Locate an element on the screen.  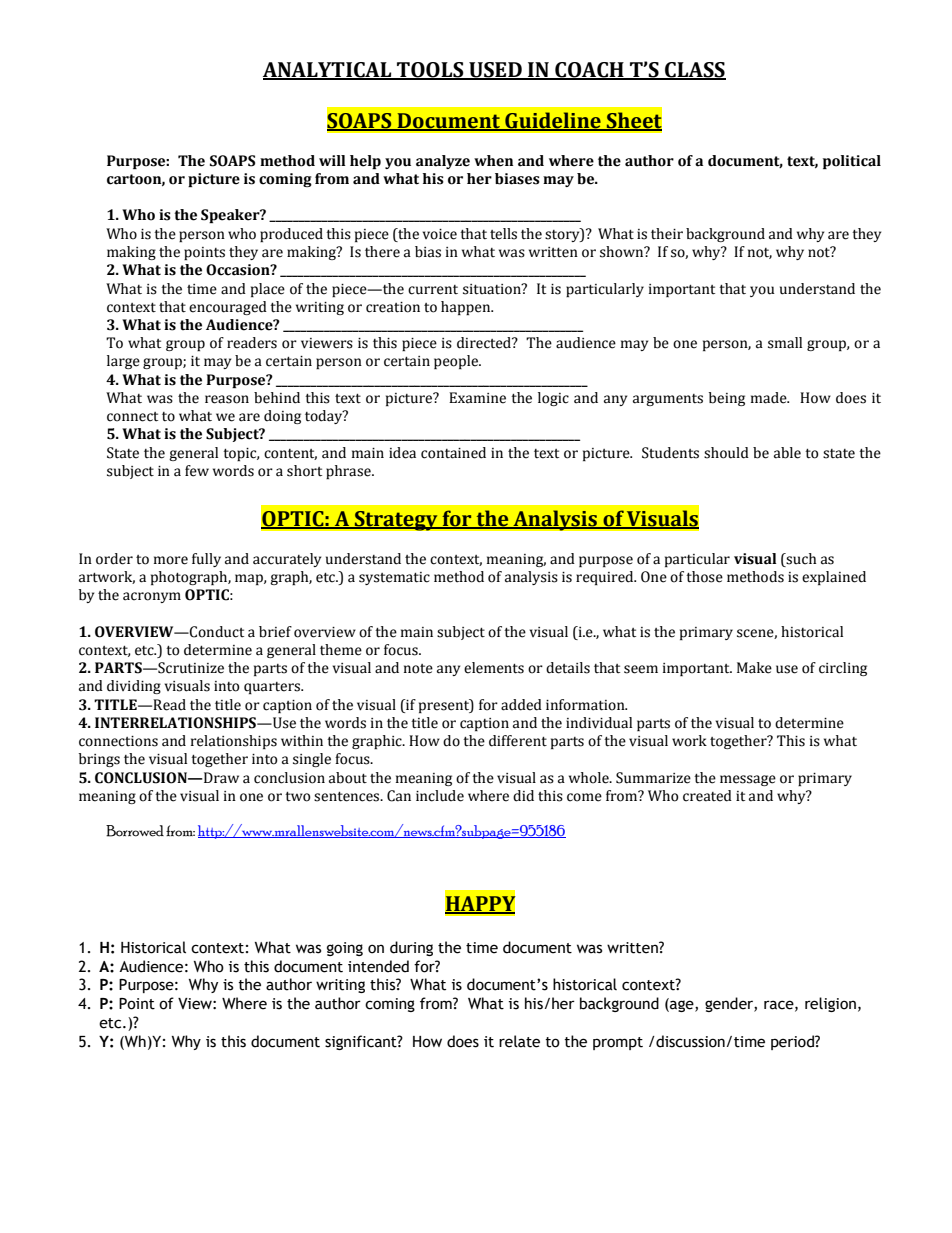
systematic is located at coordinates (394, 578).
